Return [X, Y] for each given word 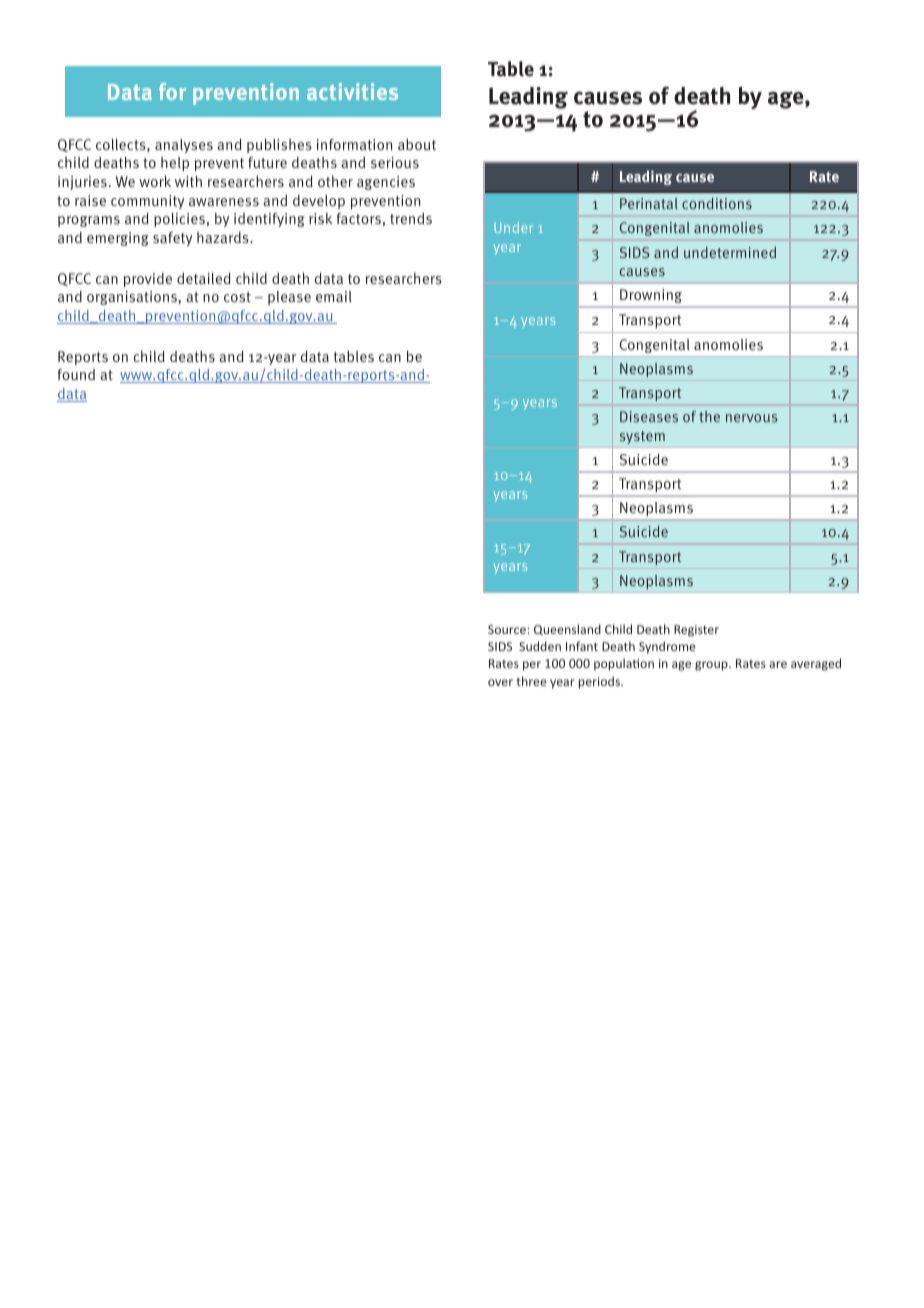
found [76, 374]
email [334, 296]
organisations [133, 298]
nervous [752, 418]
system [642, 437]
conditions [717, 203]
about [417, 144]
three [531, 681]
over [500, 682]
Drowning [651, 296]
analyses [184, 146]
